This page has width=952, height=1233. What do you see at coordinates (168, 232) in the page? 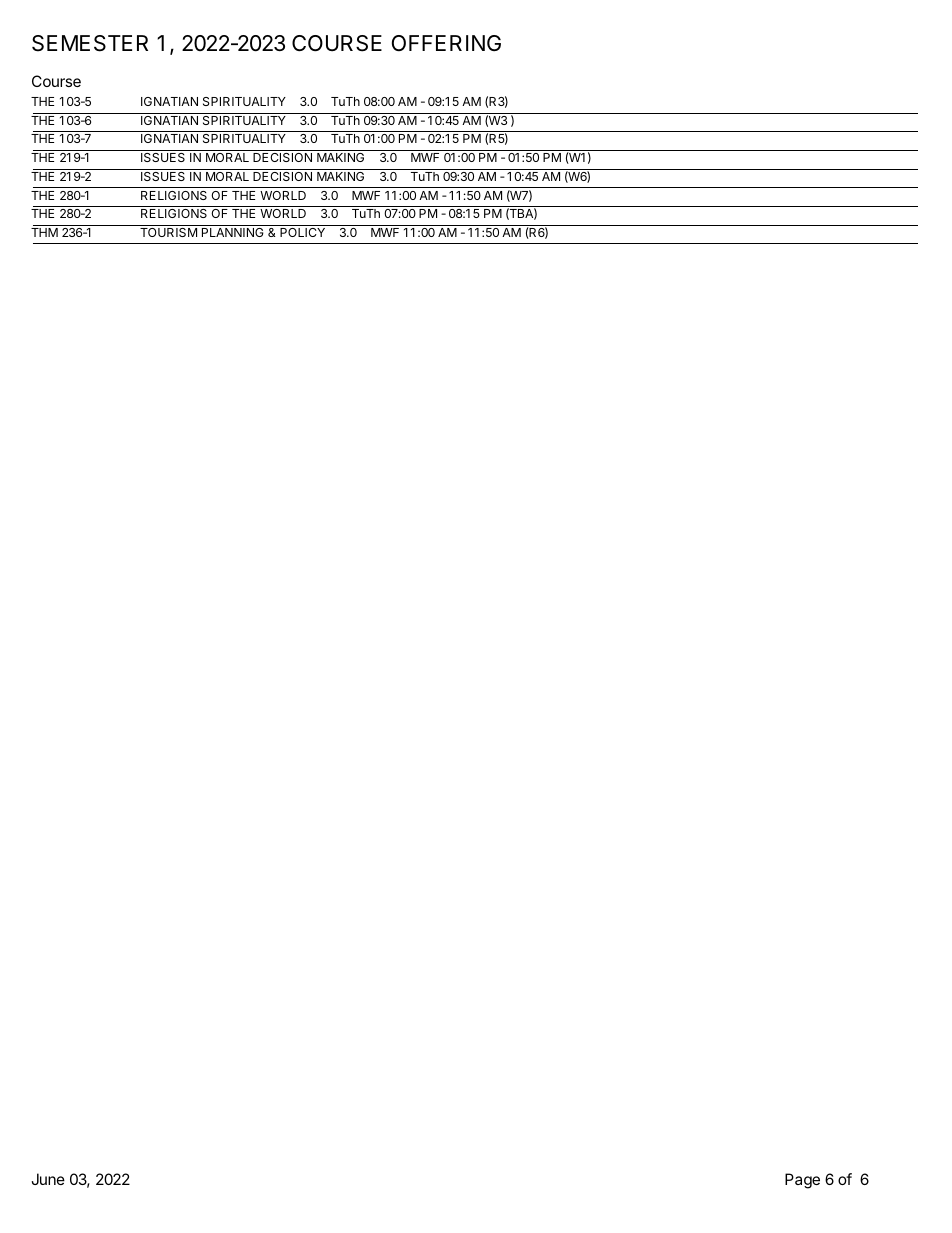
I see `TOURISM` at bounding box center [168, 232].
